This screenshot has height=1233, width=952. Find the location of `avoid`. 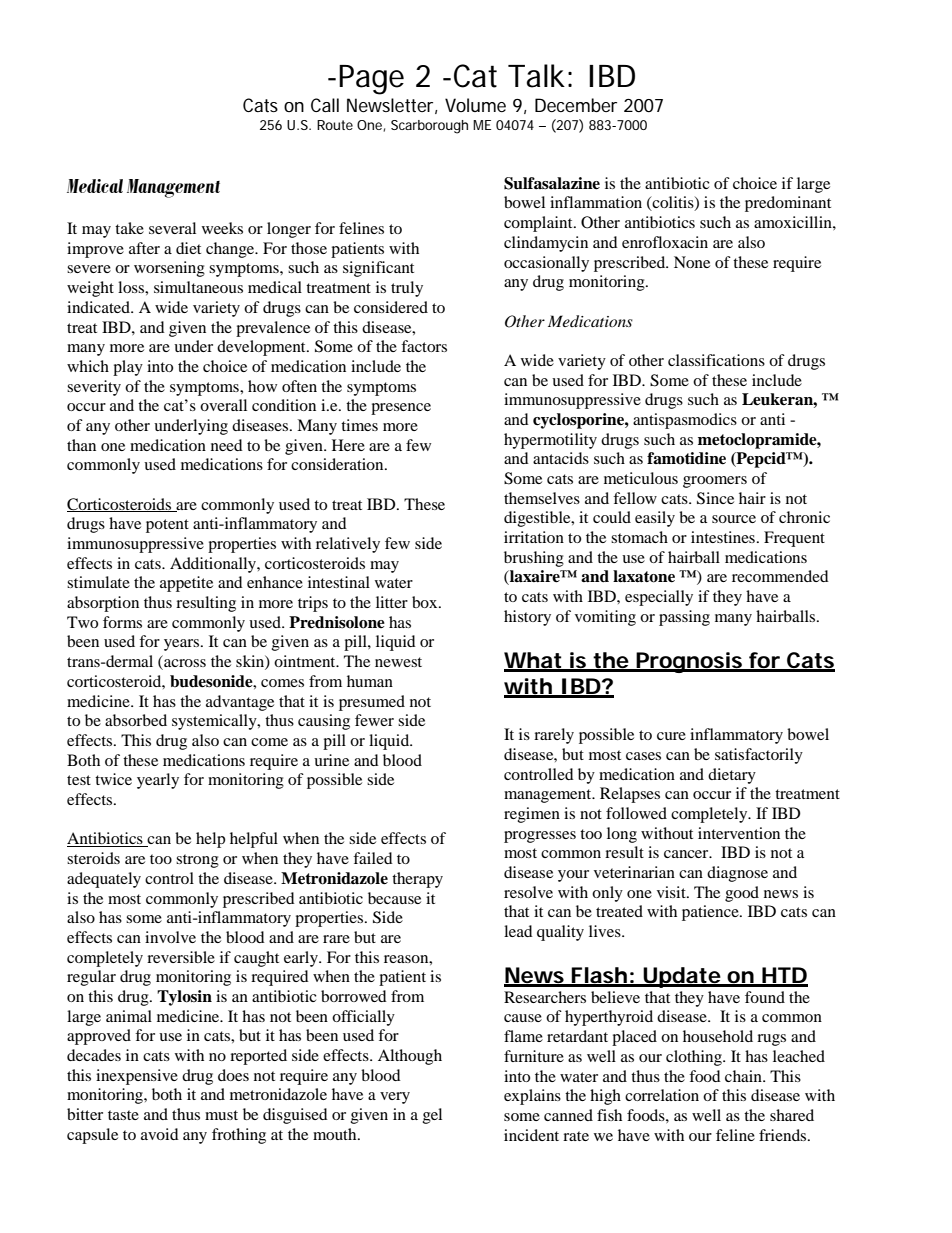

avoid is located at coordinates (160, 1134).
